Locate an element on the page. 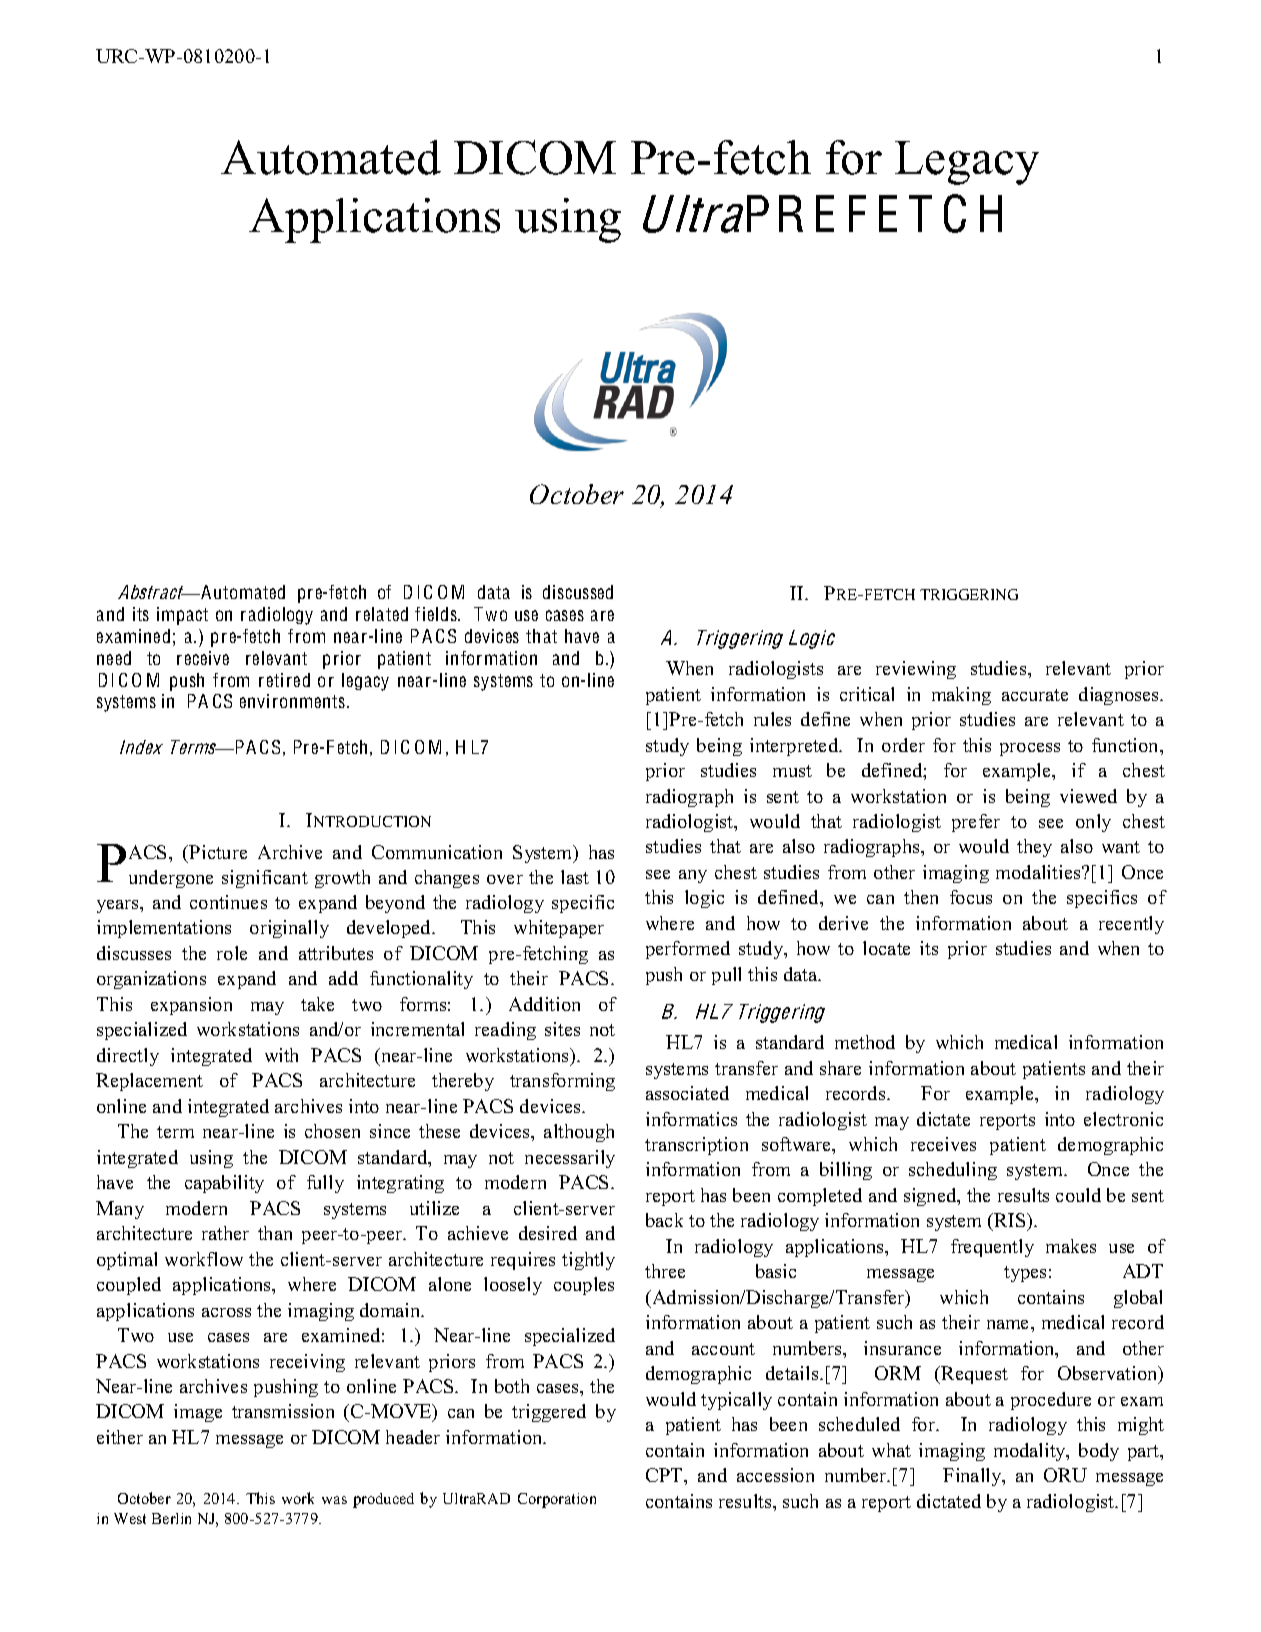 The width and height of the document is (1261, 1632). back is located at coordinates (664, 1220).
